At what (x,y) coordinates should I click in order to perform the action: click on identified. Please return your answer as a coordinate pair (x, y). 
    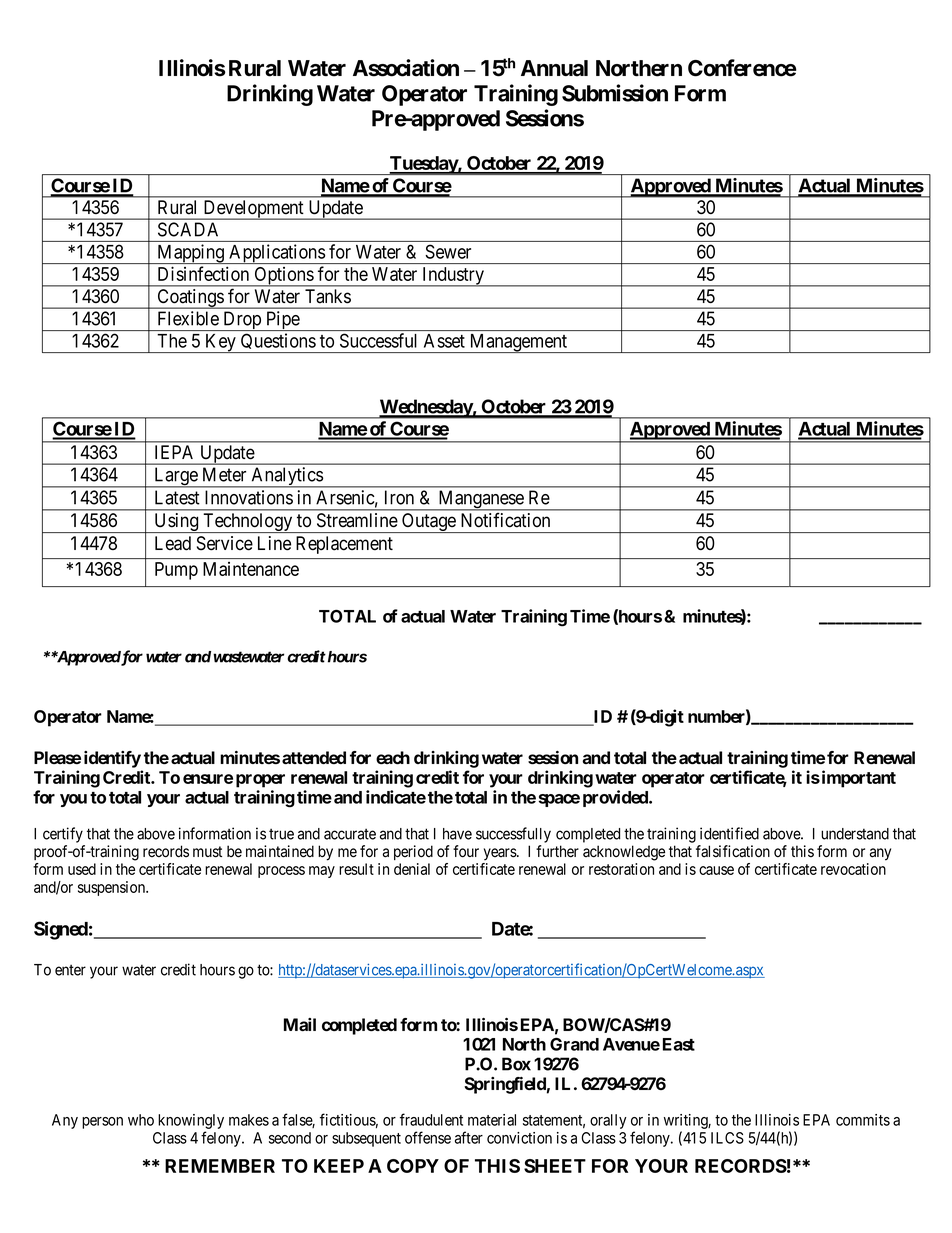
    Looking at the image, I should click on (729, 833).
